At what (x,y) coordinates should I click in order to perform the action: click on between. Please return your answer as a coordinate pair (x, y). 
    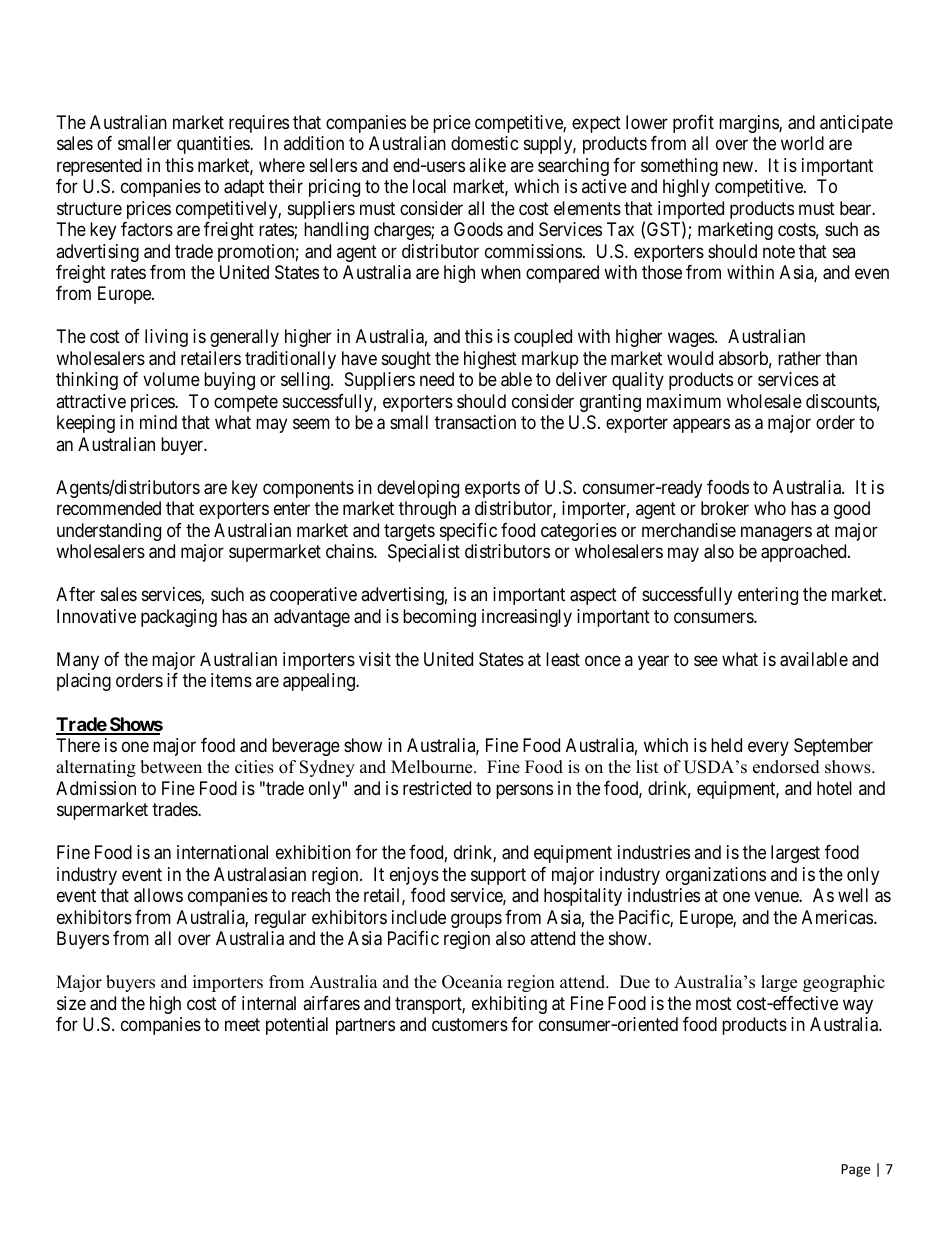
    Looking at the image, I should click on (171, 767).
